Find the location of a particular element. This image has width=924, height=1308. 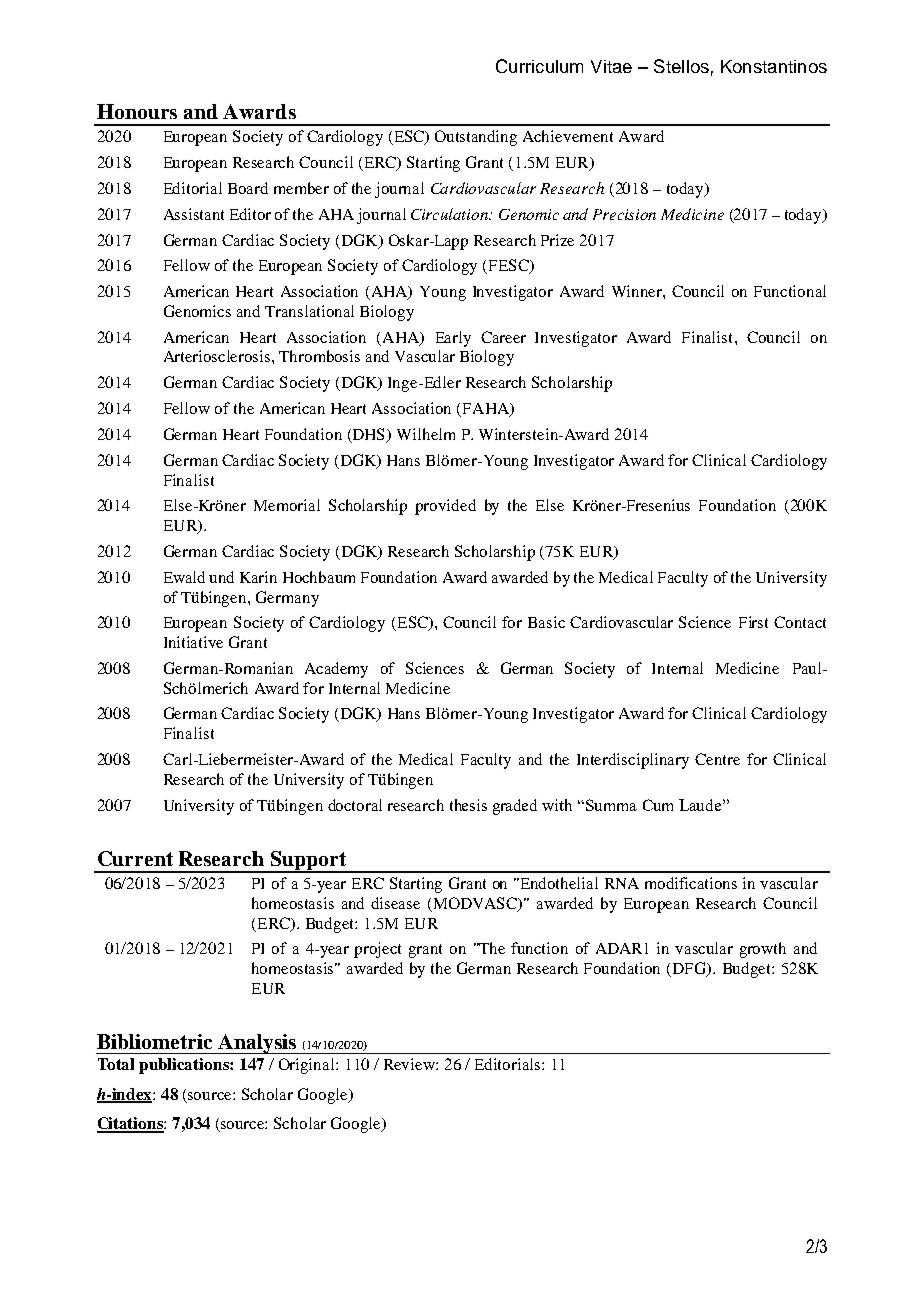

Early is located at coordinates (453, 339).
